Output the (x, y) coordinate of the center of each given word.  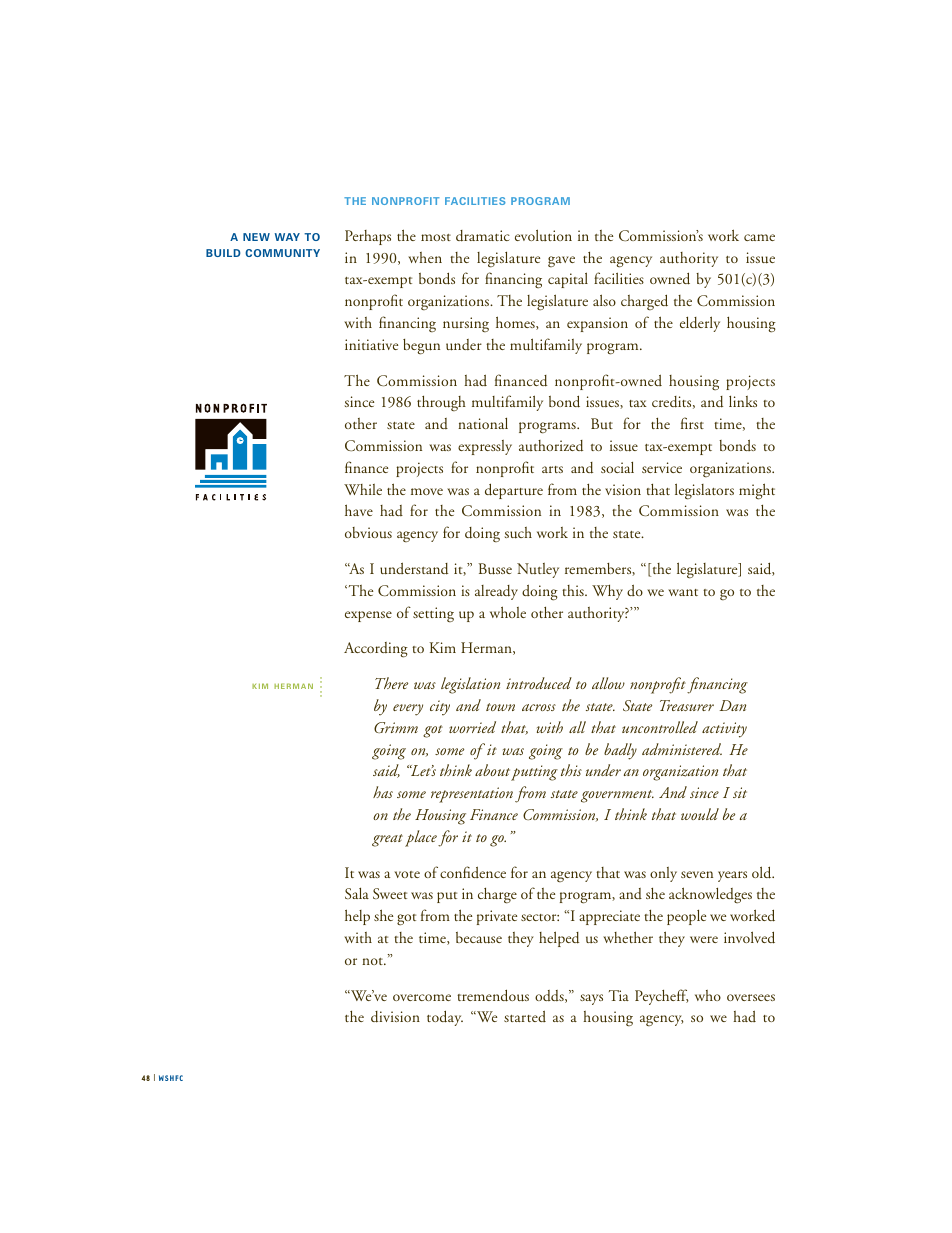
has (383, 792)
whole (508, 612)
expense (368, 616)
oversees (751, 997)
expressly (485, 447)
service (662, 467)
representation (472, 795)
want (683, 592)
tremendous (493, 995)
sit (740, 792)
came (759, 237)
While (363, 489)
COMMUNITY (282, 253)
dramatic (483, 236)
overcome (422, 997)
